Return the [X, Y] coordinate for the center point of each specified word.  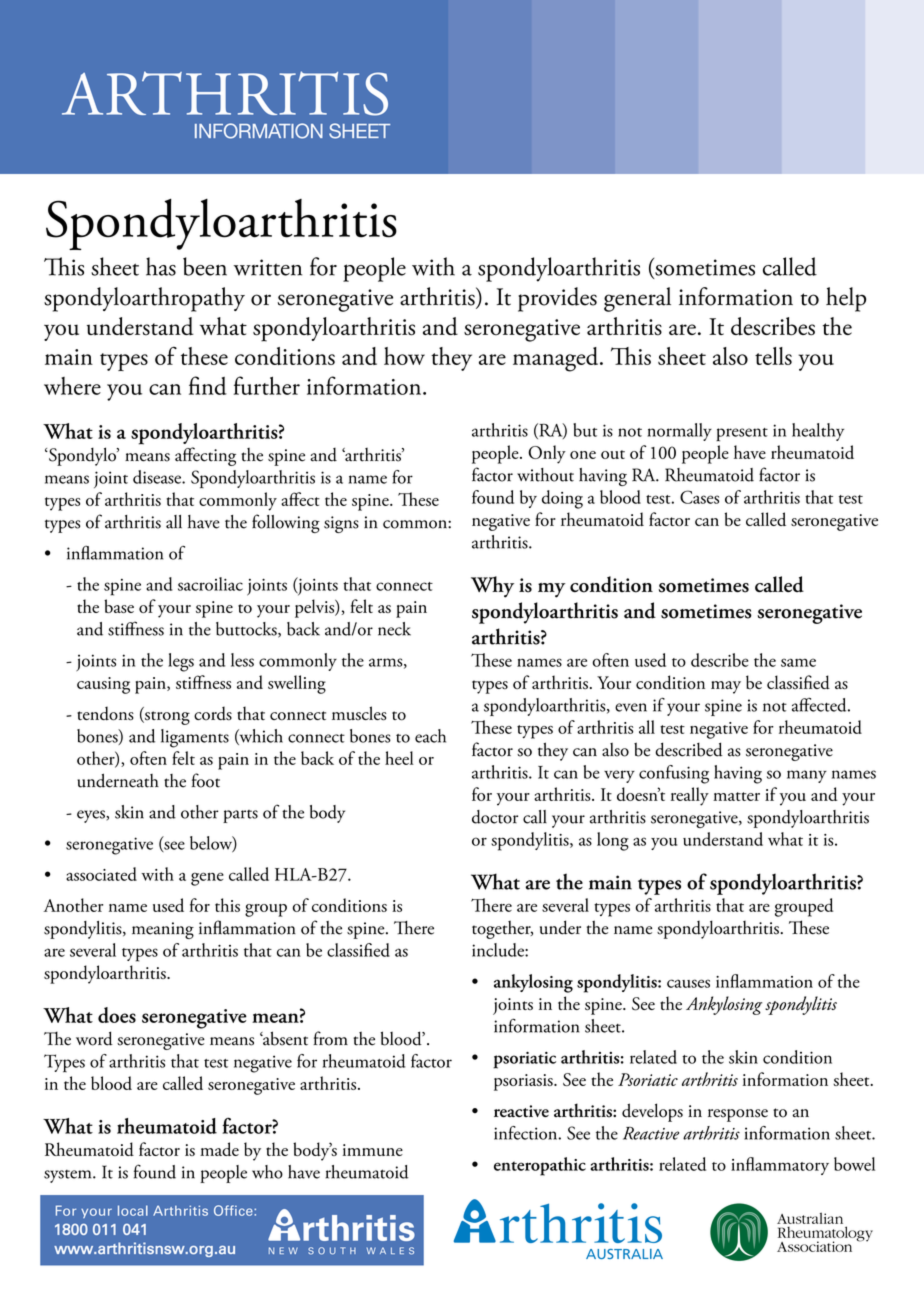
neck [394, 629]
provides [557, 299]
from [330, 1038]
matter [736, 796]
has [161, 266]
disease [158, 477]
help [846, 299]
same [798, 662]
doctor [495, 817]
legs [181, 662]
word [94, 1038]
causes [688, 983]
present [742, 435]
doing [562, 499]
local [133, 1210]
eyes [92, 816]
